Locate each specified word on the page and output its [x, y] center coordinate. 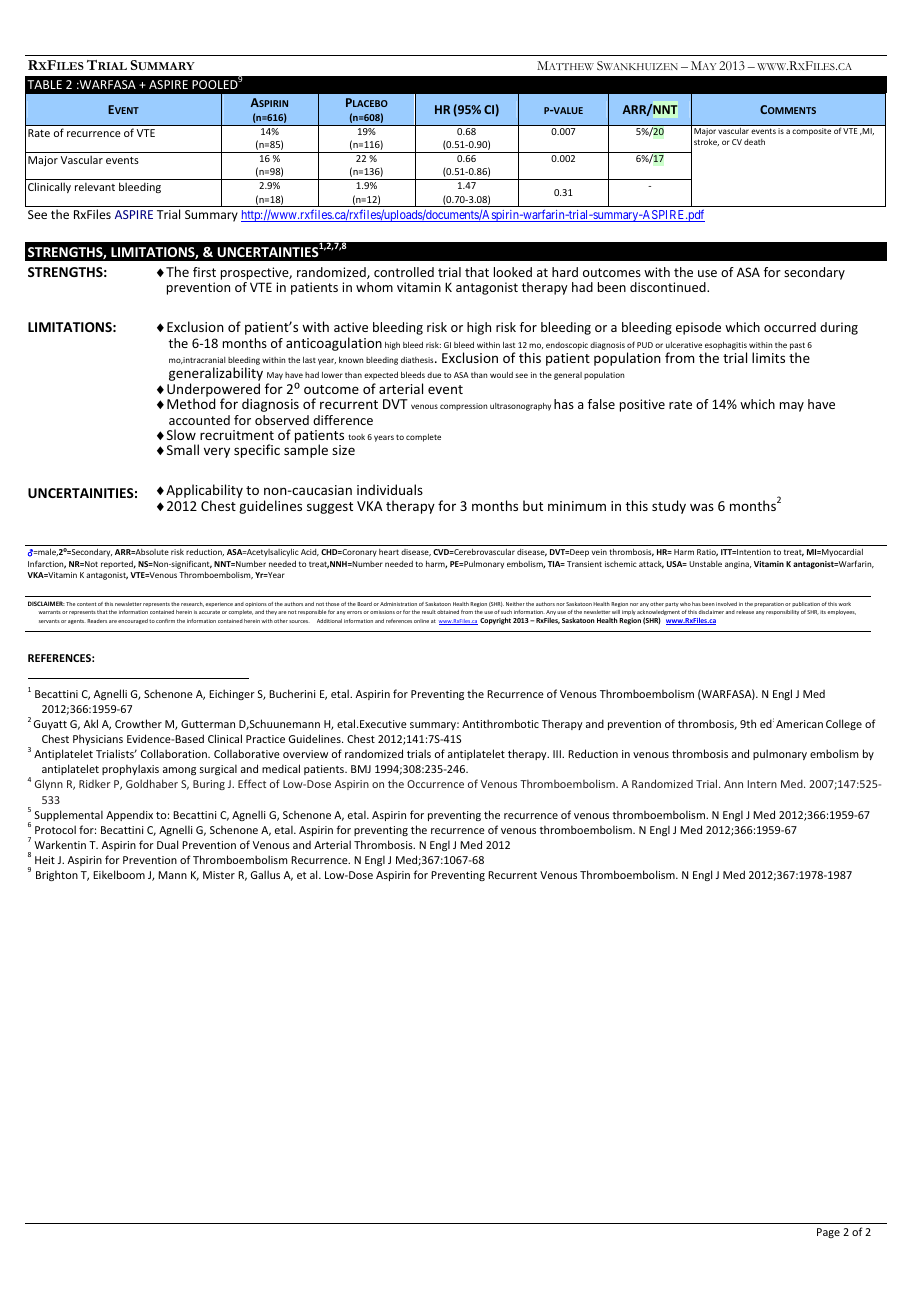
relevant [95, 186]
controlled [404, 272]
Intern [762, 784]
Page [828, 1233]
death [754, 142]
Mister [219, 875]
